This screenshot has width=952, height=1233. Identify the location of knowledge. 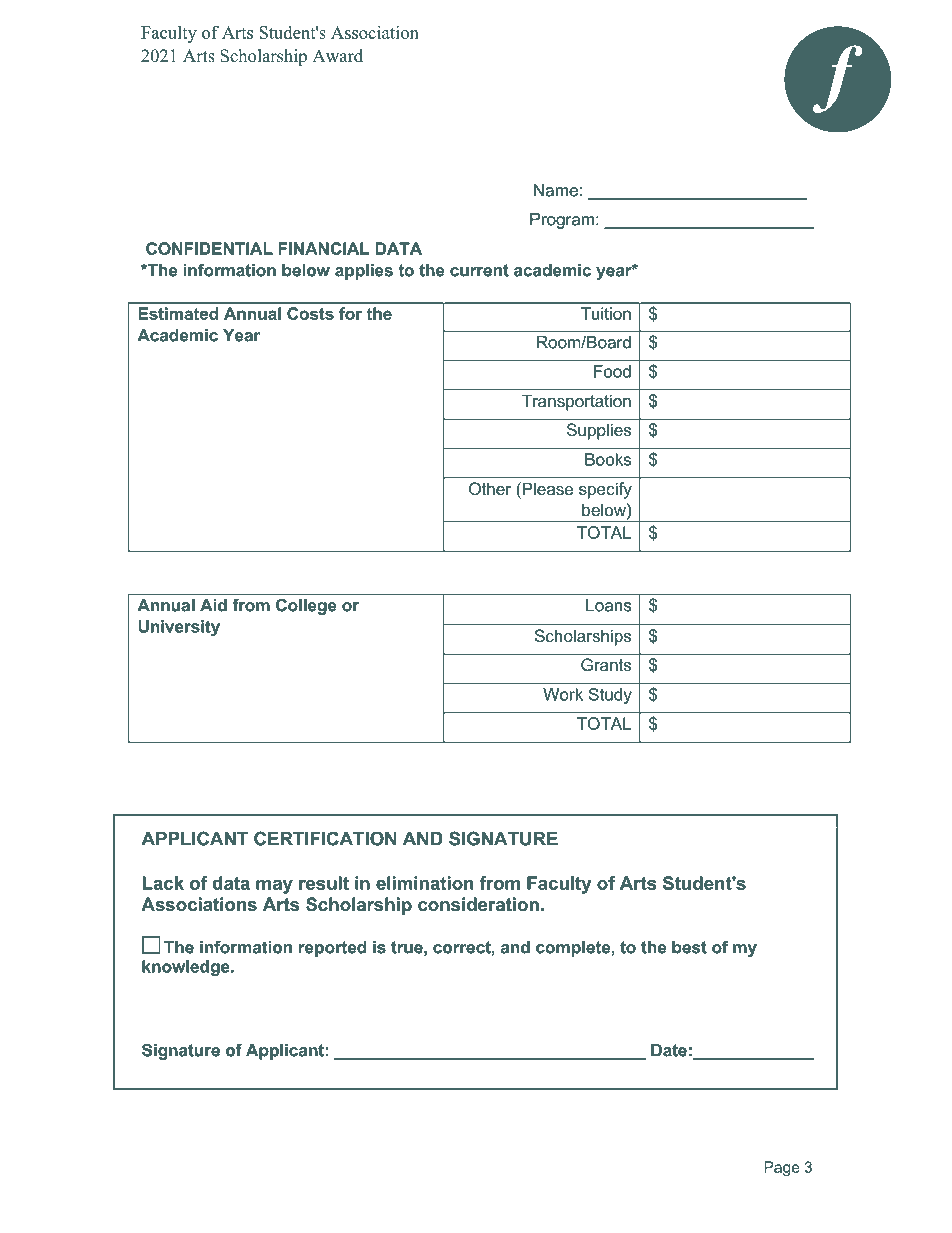
(187, 968).
